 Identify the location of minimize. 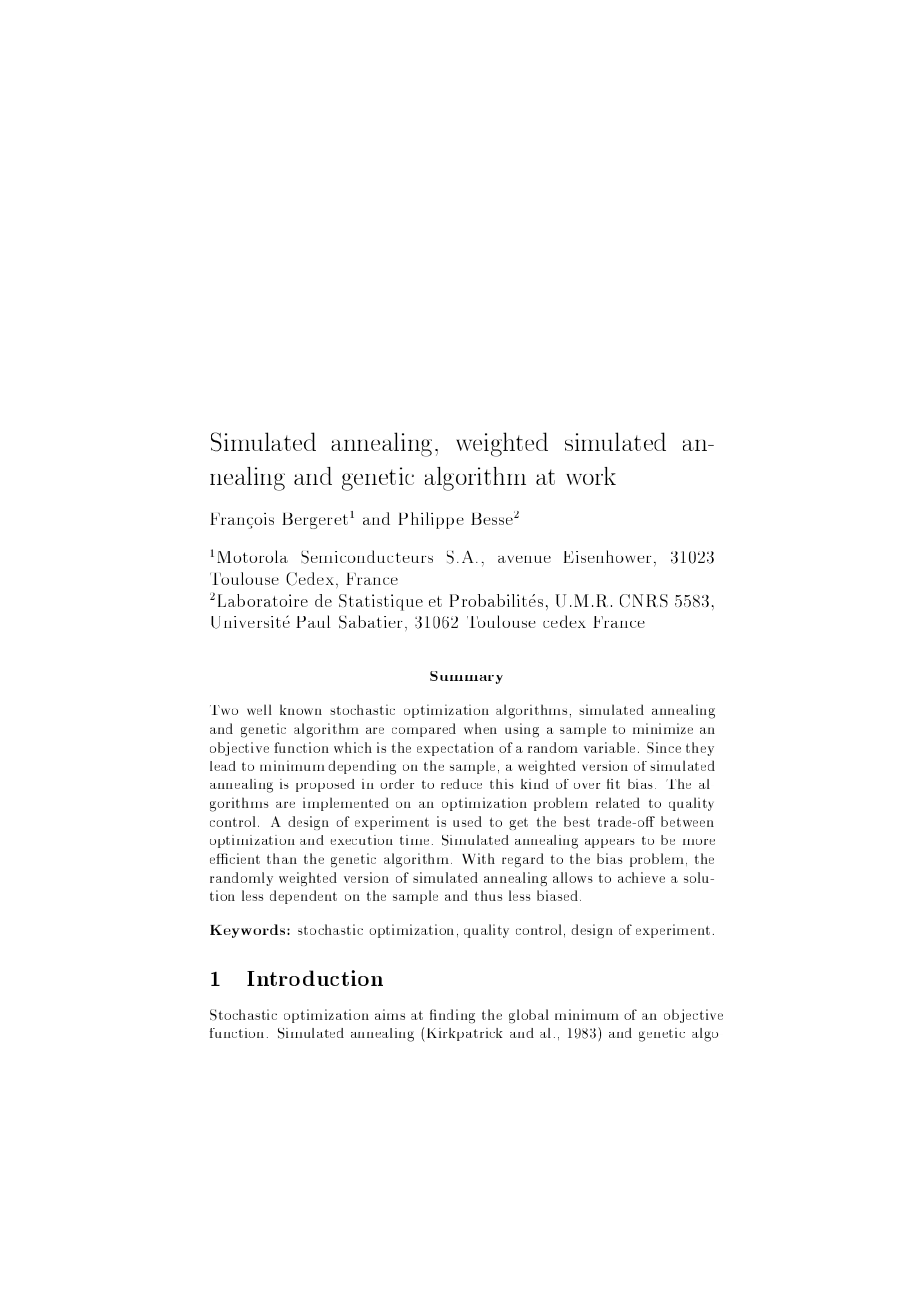
(663, 728).
